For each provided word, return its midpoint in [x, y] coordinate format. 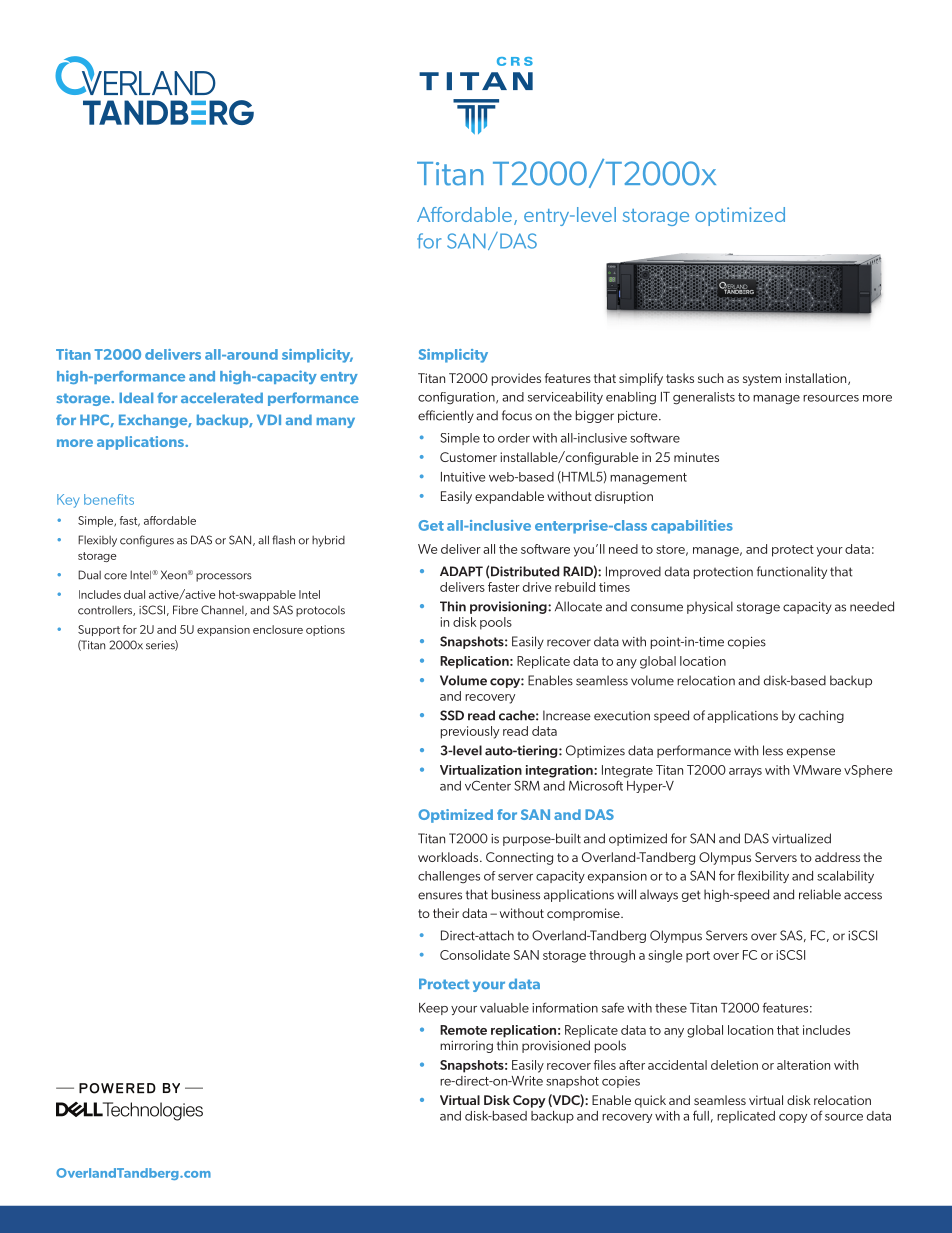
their [446, 913]
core [115, 576]
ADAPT [461, 571]
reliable [820, 894]
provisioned [556, 1046]
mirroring [466, 1047]
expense [811, 753]
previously [470, 732]
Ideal [136, 397]
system [762, 380]
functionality [792, 572]
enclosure [278, 629]
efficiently [446, 416]
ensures [440, 896]
